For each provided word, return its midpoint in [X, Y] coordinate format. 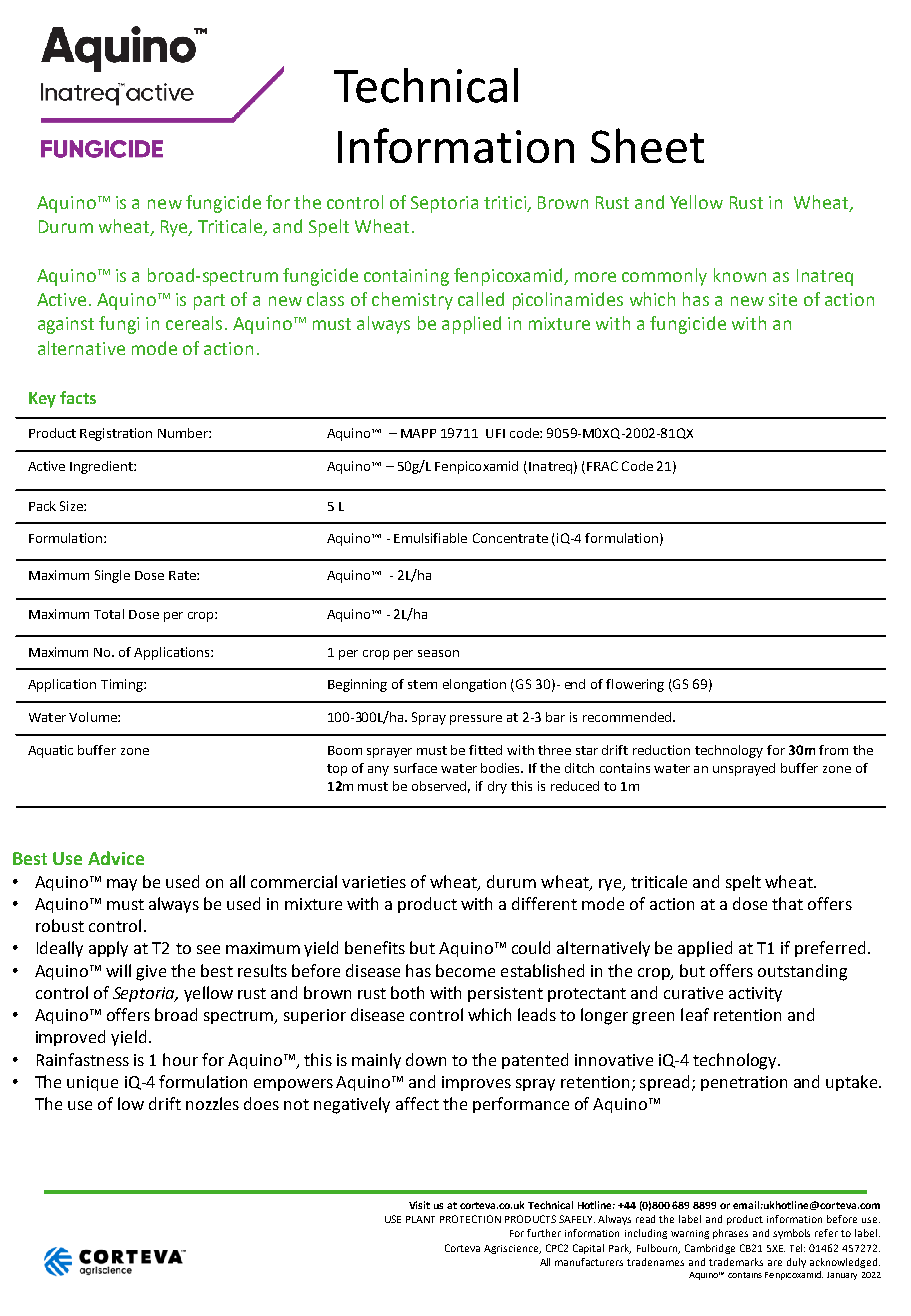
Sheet [647, 145]
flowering [635, 685]
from [833, 750]
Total [109, 614]
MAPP [418, 433]
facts [78, 397]
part [209, 302]
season [438, 653]
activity [755, 994]
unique [92, 1083]
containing [406, 277]
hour [180, 1059]
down [426, 1059]
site [783, 299]
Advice [116, 858]
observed [441, 787]
